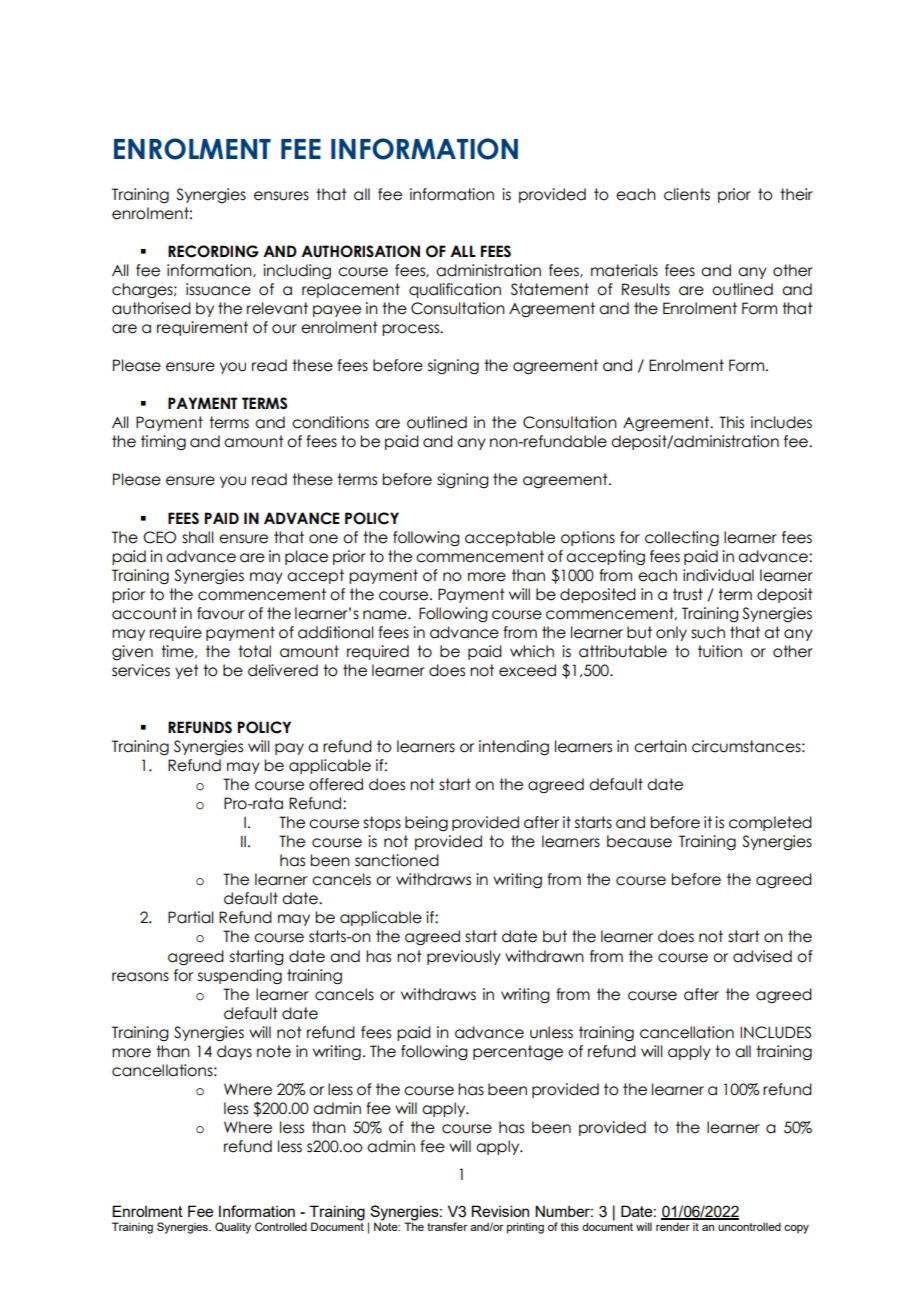 The image size is (924, 1308). What do you see at coordinates (660, 746) in the screenshot?
I see `certain` at bounding box center [660, 746].
